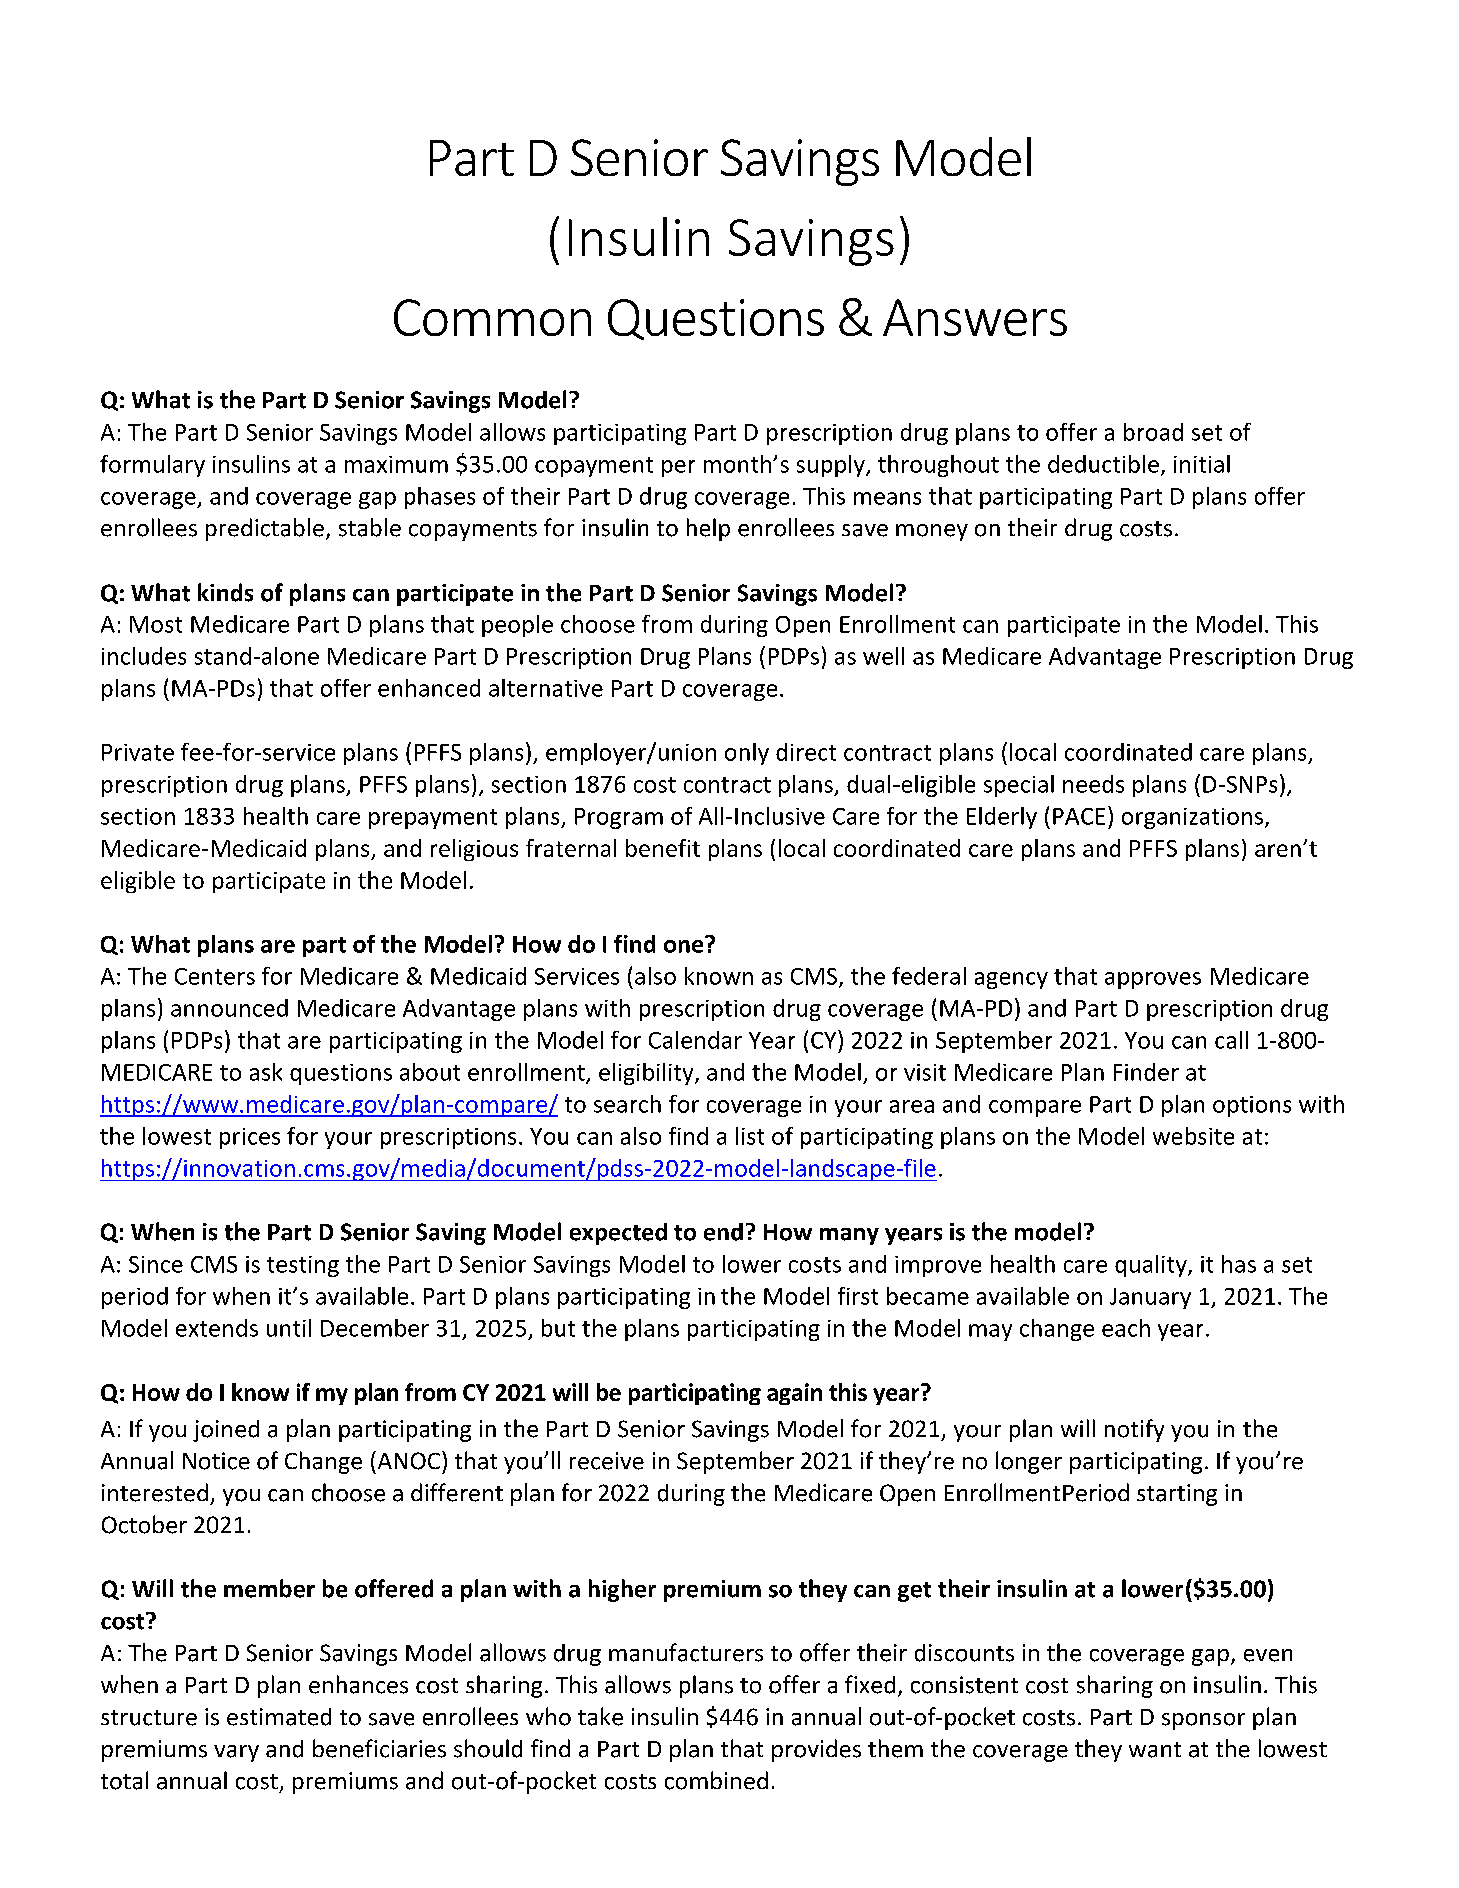 The height and width of the screenshot is (1888, 1459). What do you see at coordinates (832, 466) in the screenshot?
I see `supply` at bounding box center [832, 466].
